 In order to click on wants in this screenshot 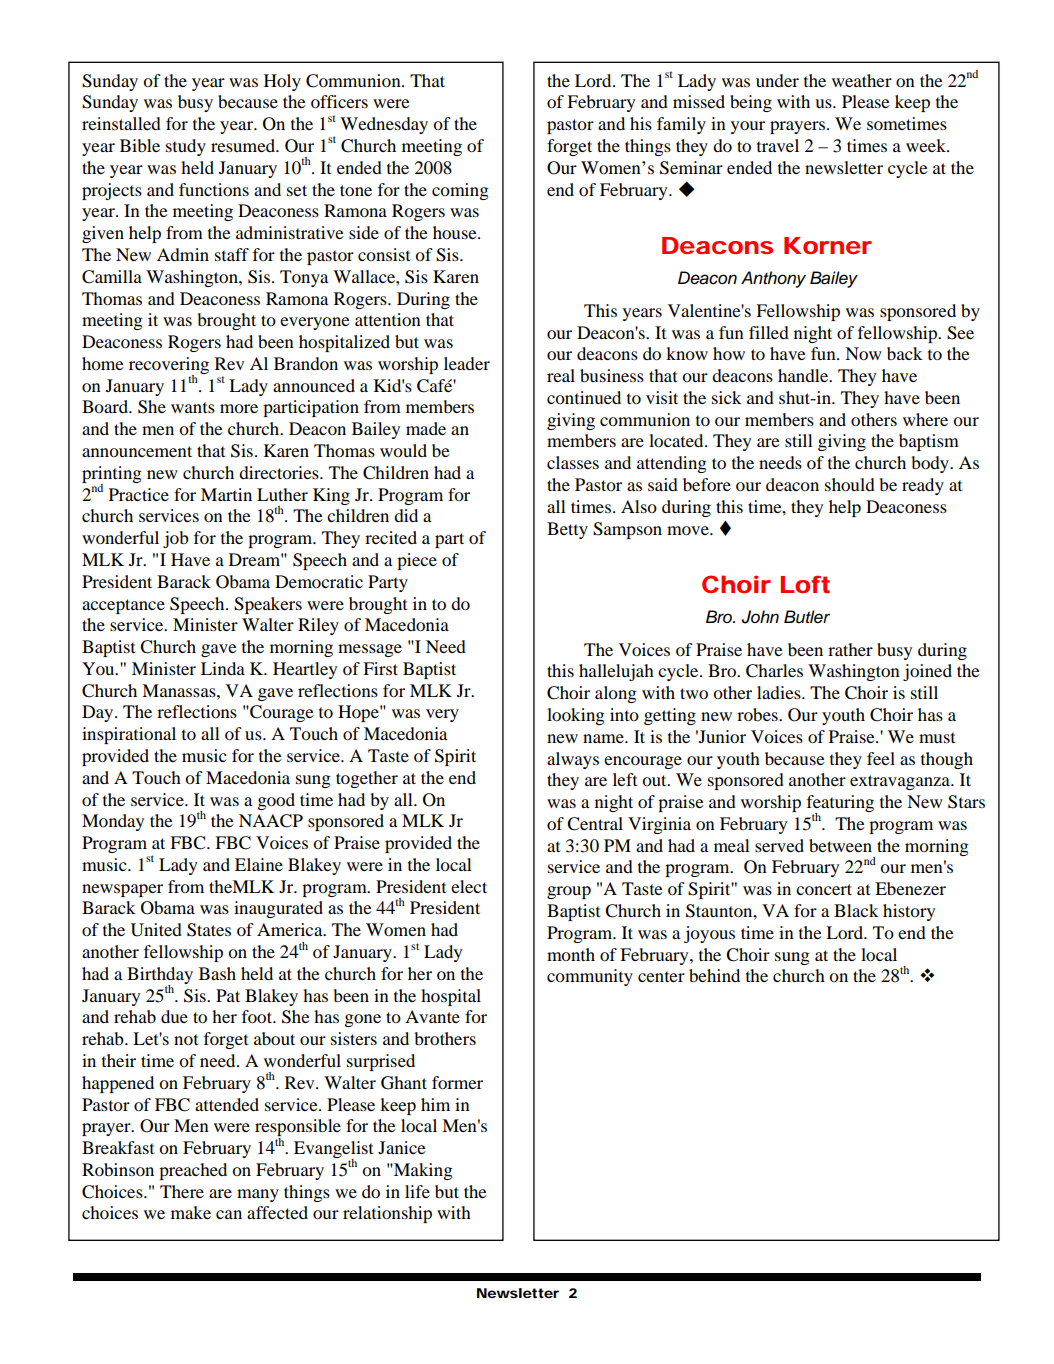, I will do `click(193, 407)`.
